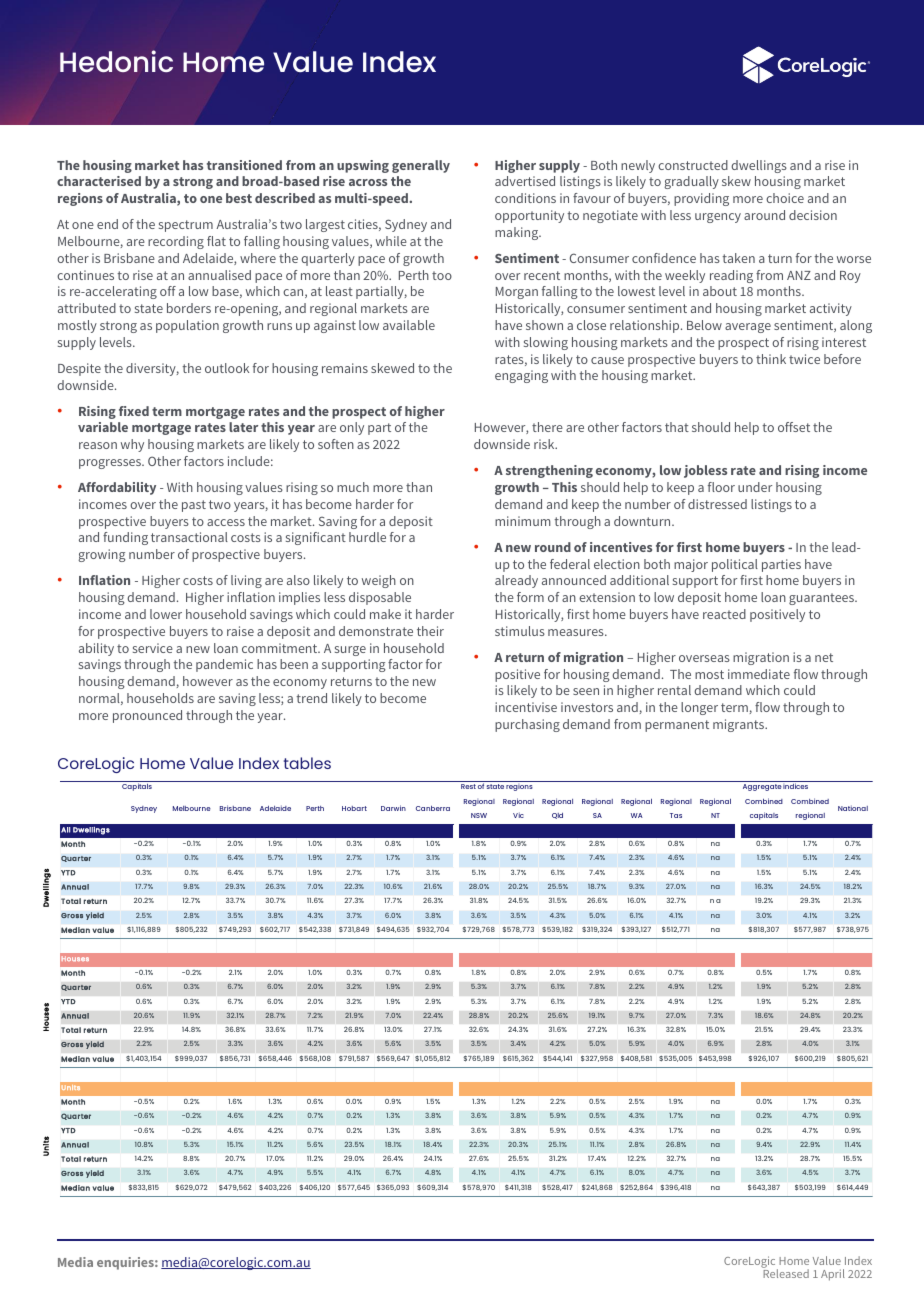 The image size is (924, 1308). What do you see at coordinates (116, 61) in the screenshot?
I see `Hedonic` at bounding box center [116, 61].
